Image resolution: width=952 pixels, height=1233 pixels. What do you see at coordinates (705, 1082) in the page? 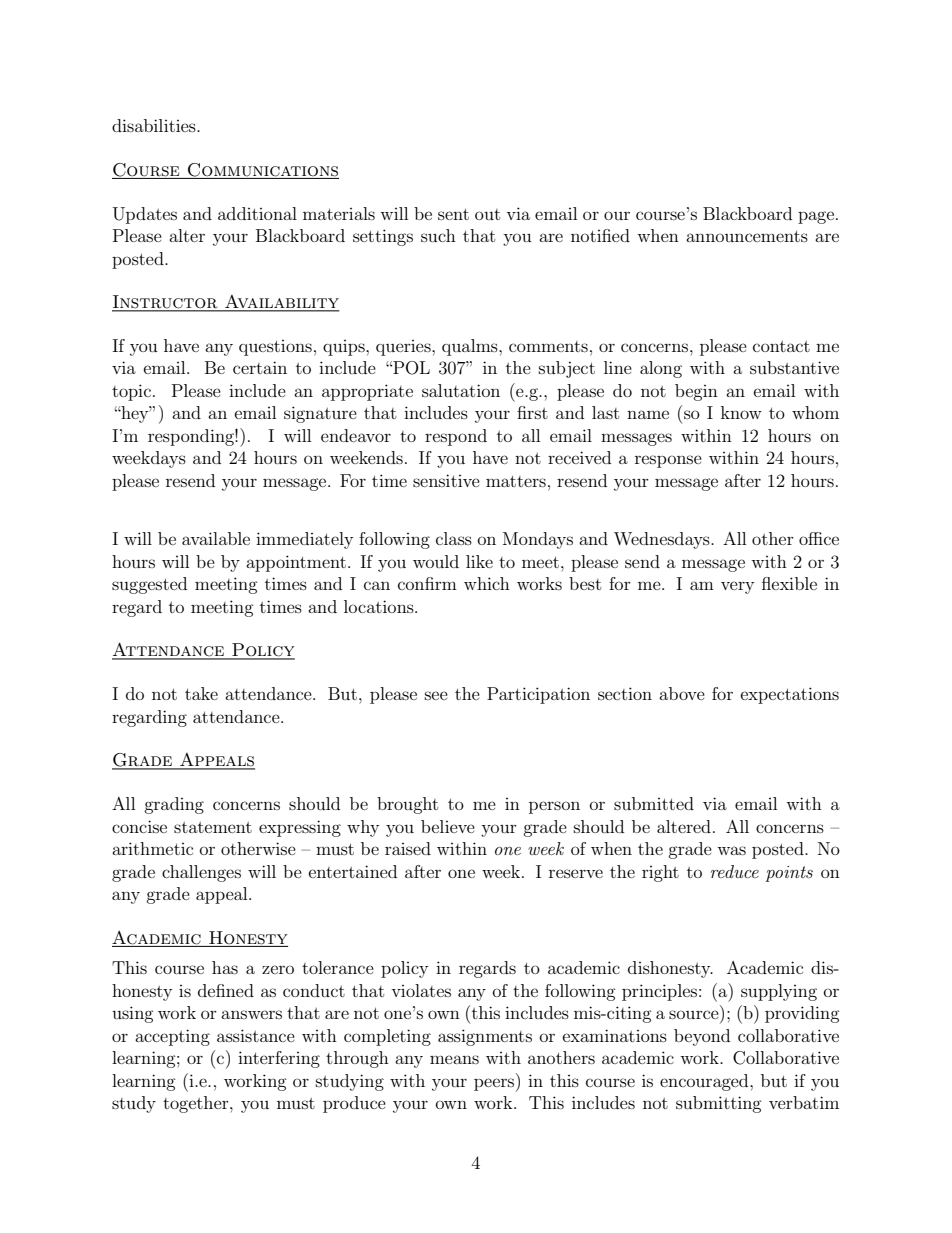
I see `encouraged` at bounding box center [705, 1082].
